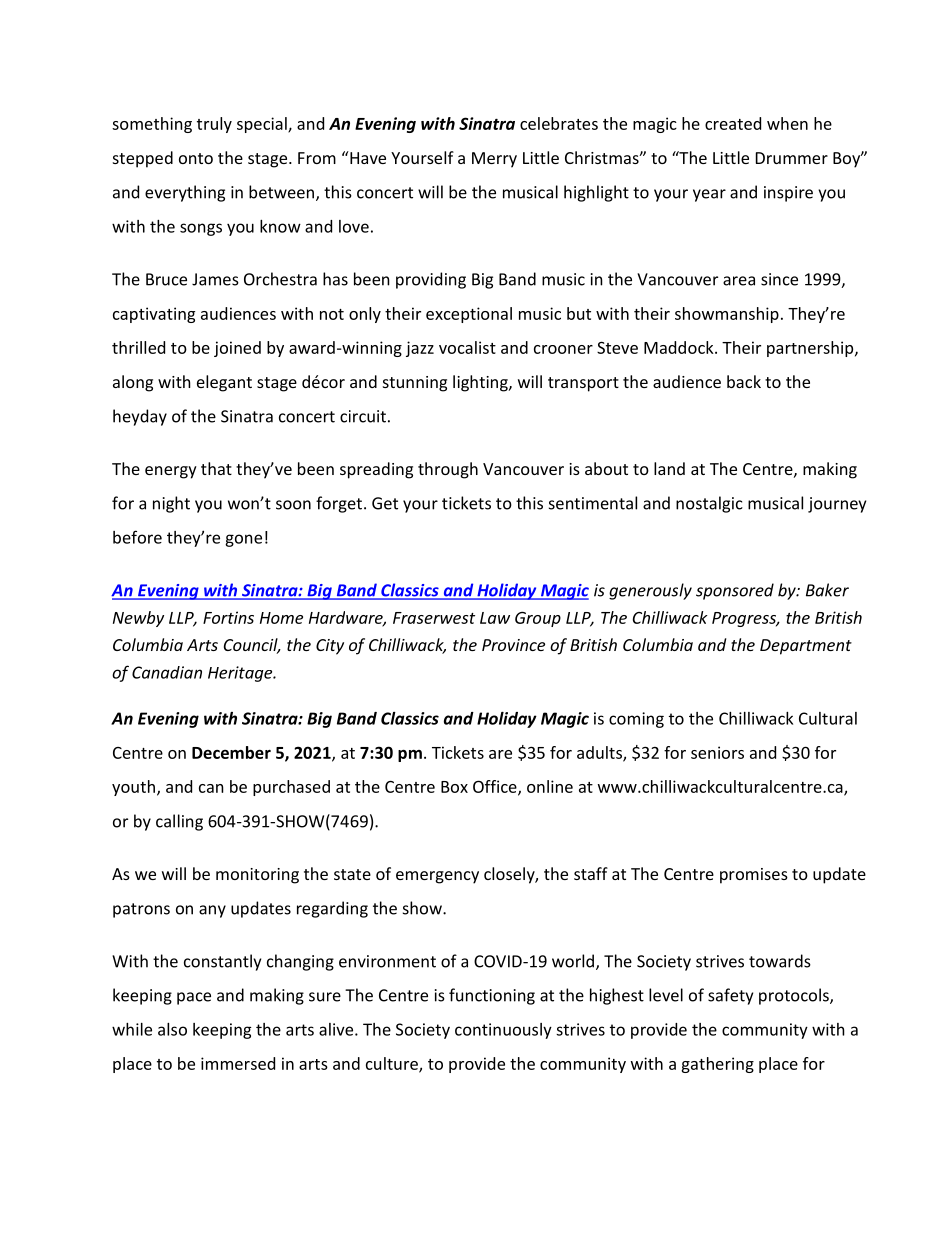  I want to click on gathering, so click(717, 1065).
